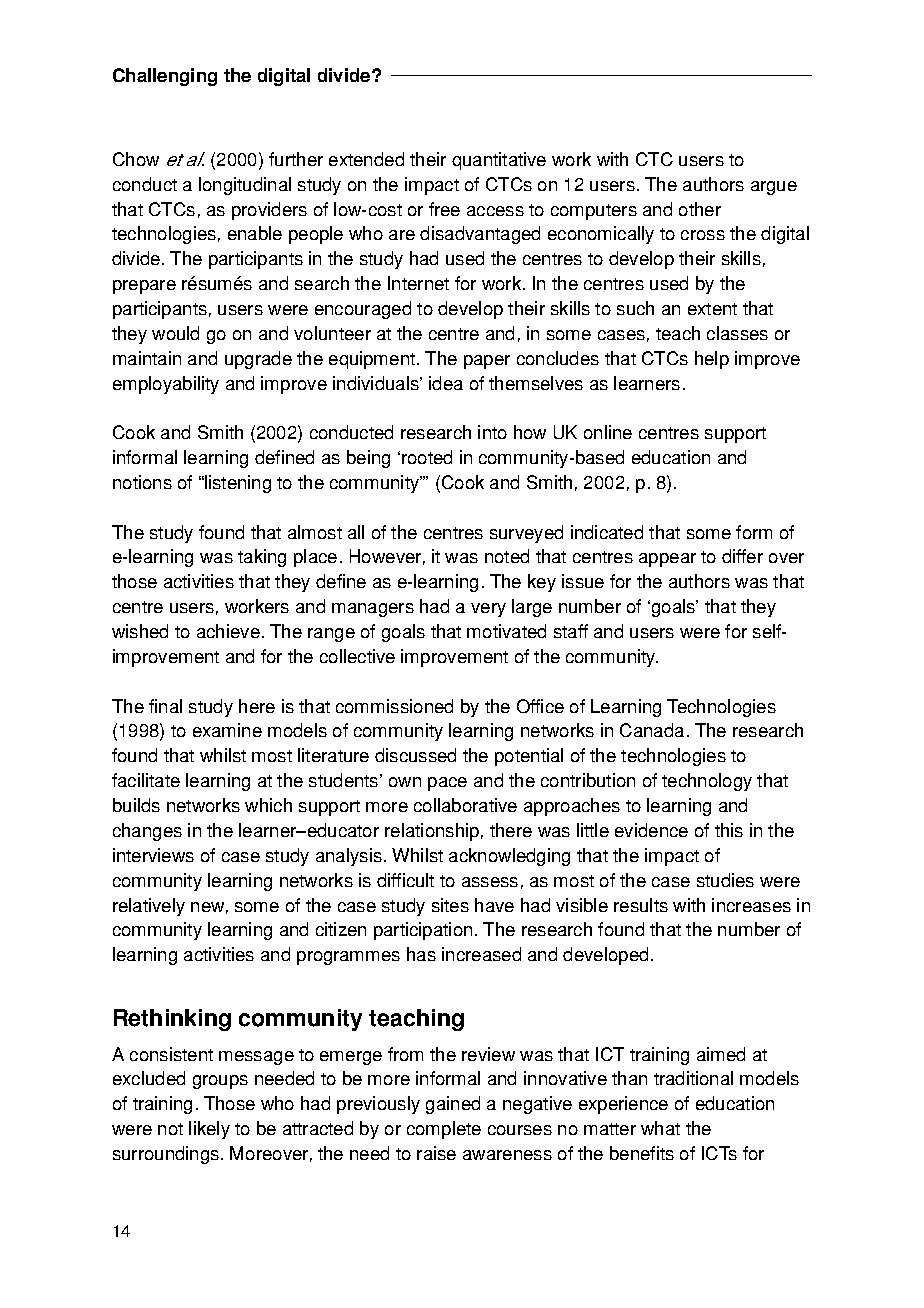  Describe the element at coordinates (228, 631) in the page. I see `achieve` at that location.
